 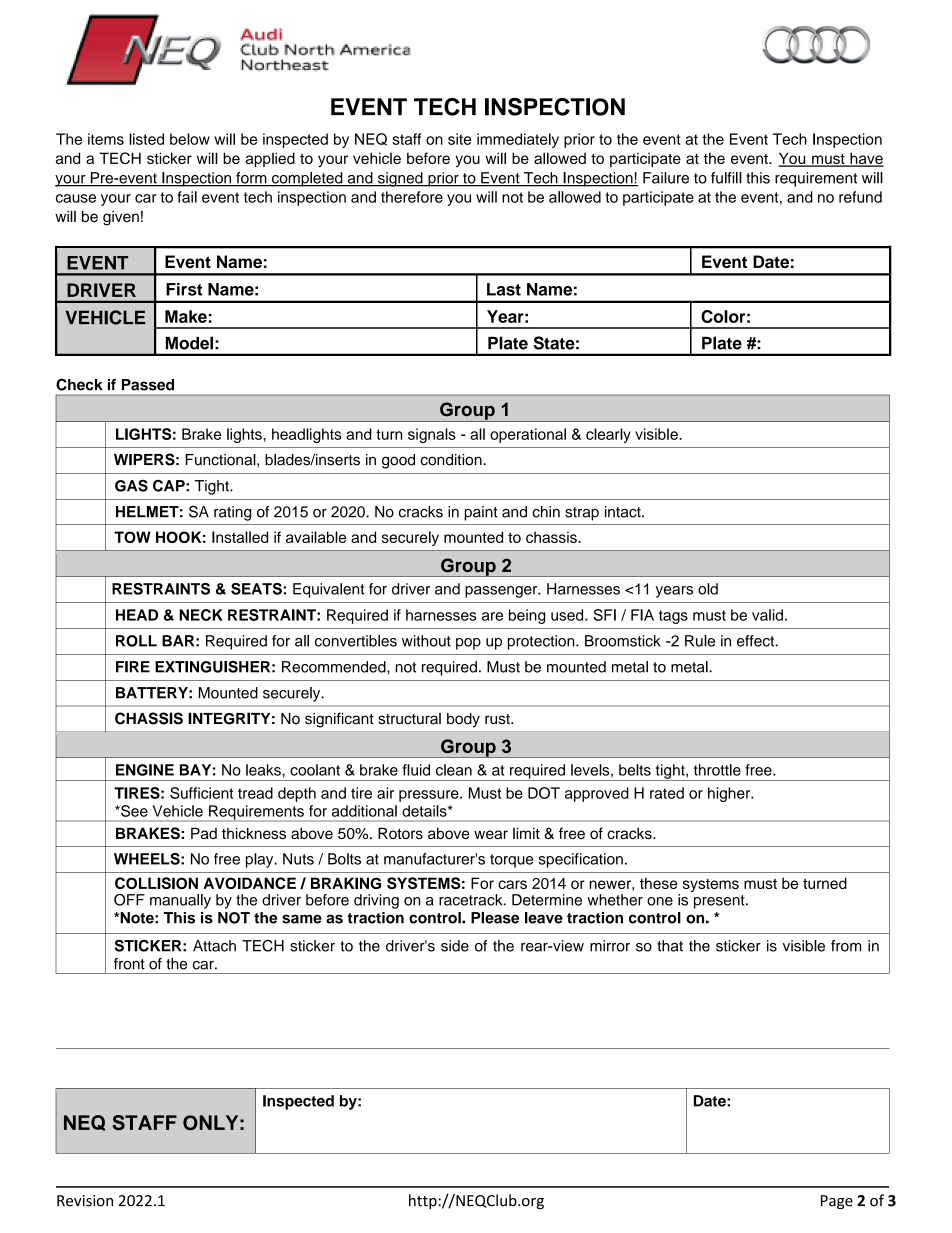 I want to click on site, so click(x=459, y=139).
